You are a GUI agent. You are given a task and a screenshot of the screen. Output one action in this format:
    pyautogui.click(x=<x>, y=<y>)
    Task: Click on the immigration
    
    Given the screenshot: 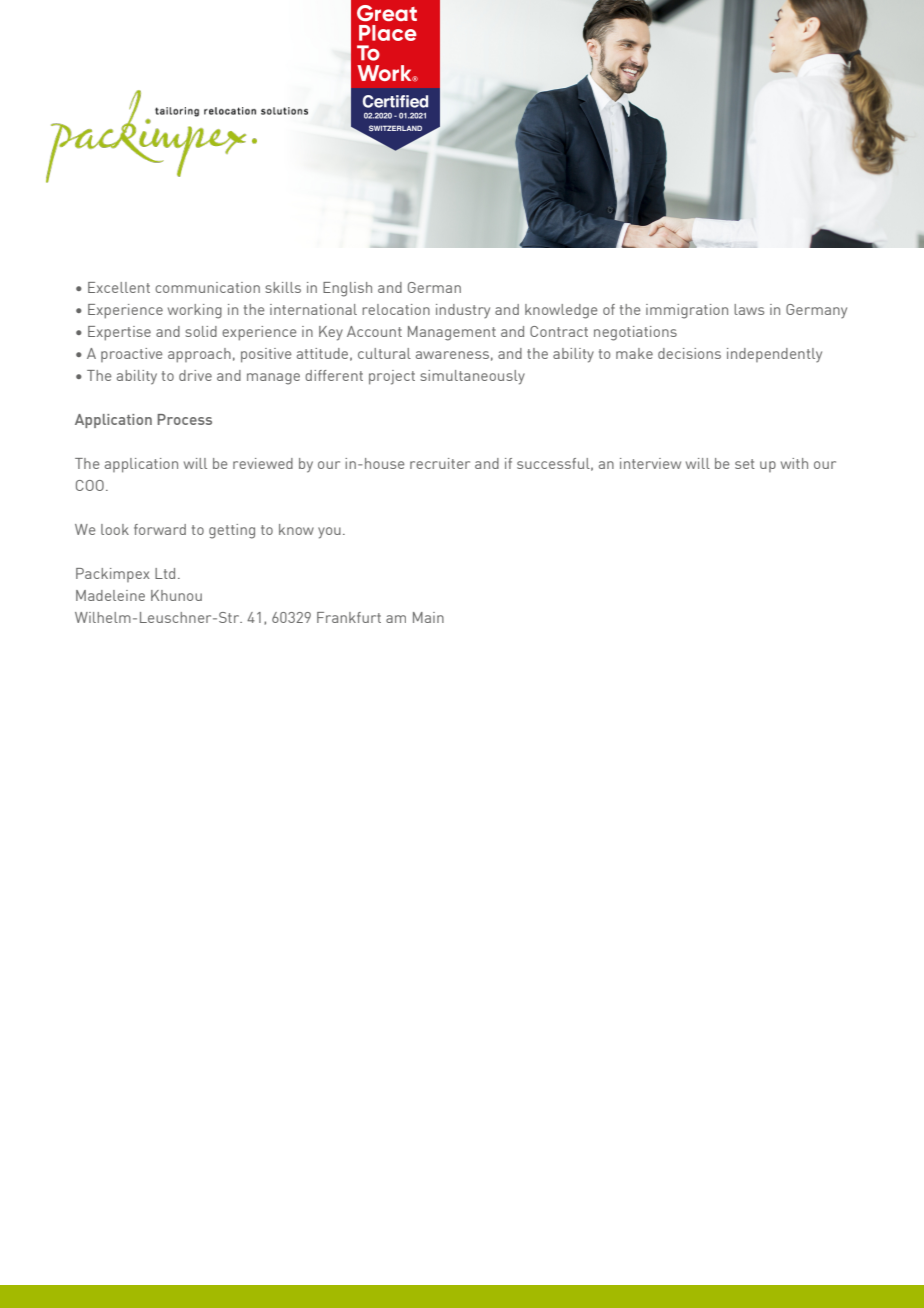 What is the action you would take?
    pyautogui.click(x=687, y=311)
